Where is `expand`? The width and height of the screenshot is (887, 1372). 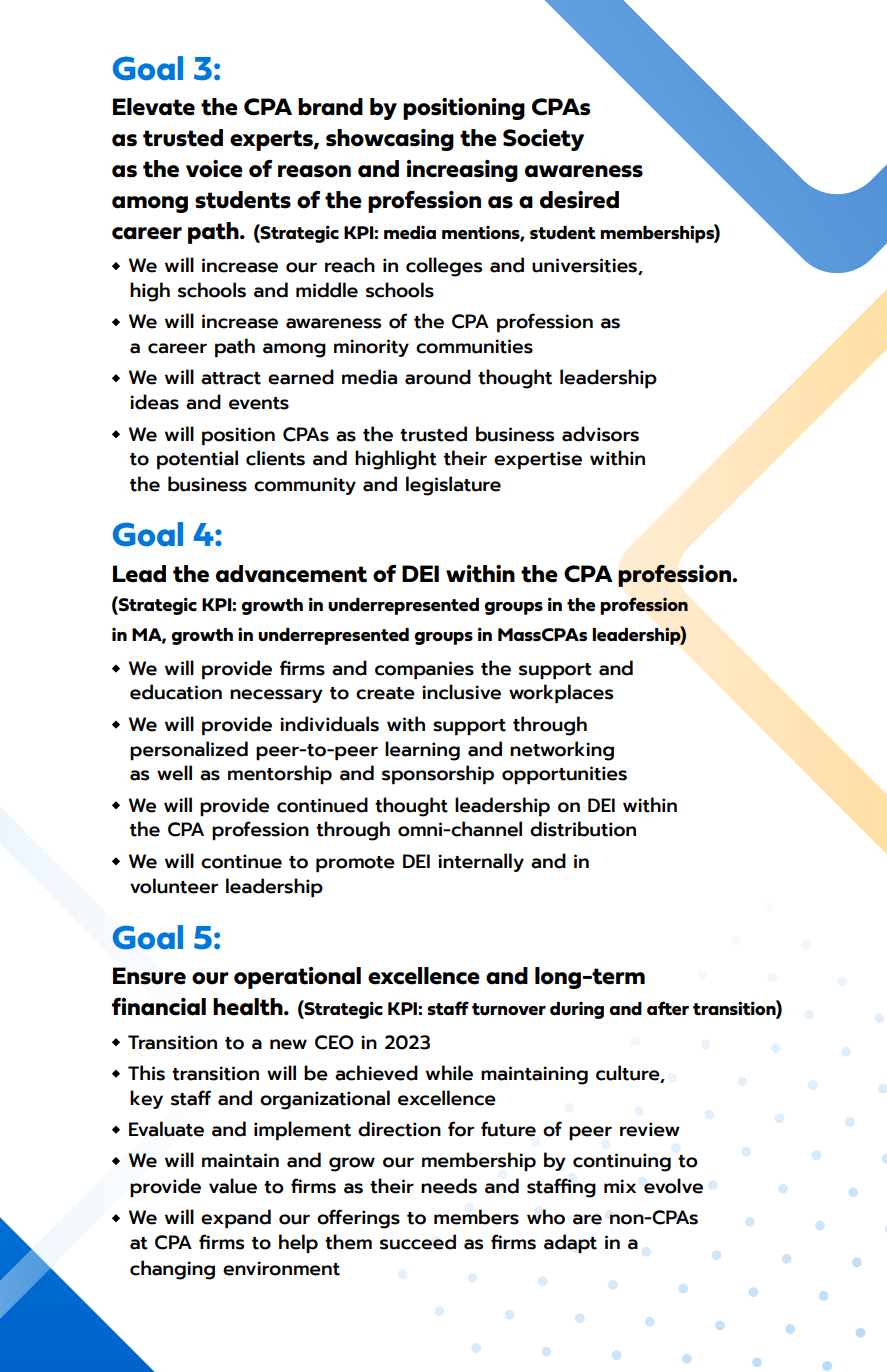 expand is located at coordinates (236, 1219).
